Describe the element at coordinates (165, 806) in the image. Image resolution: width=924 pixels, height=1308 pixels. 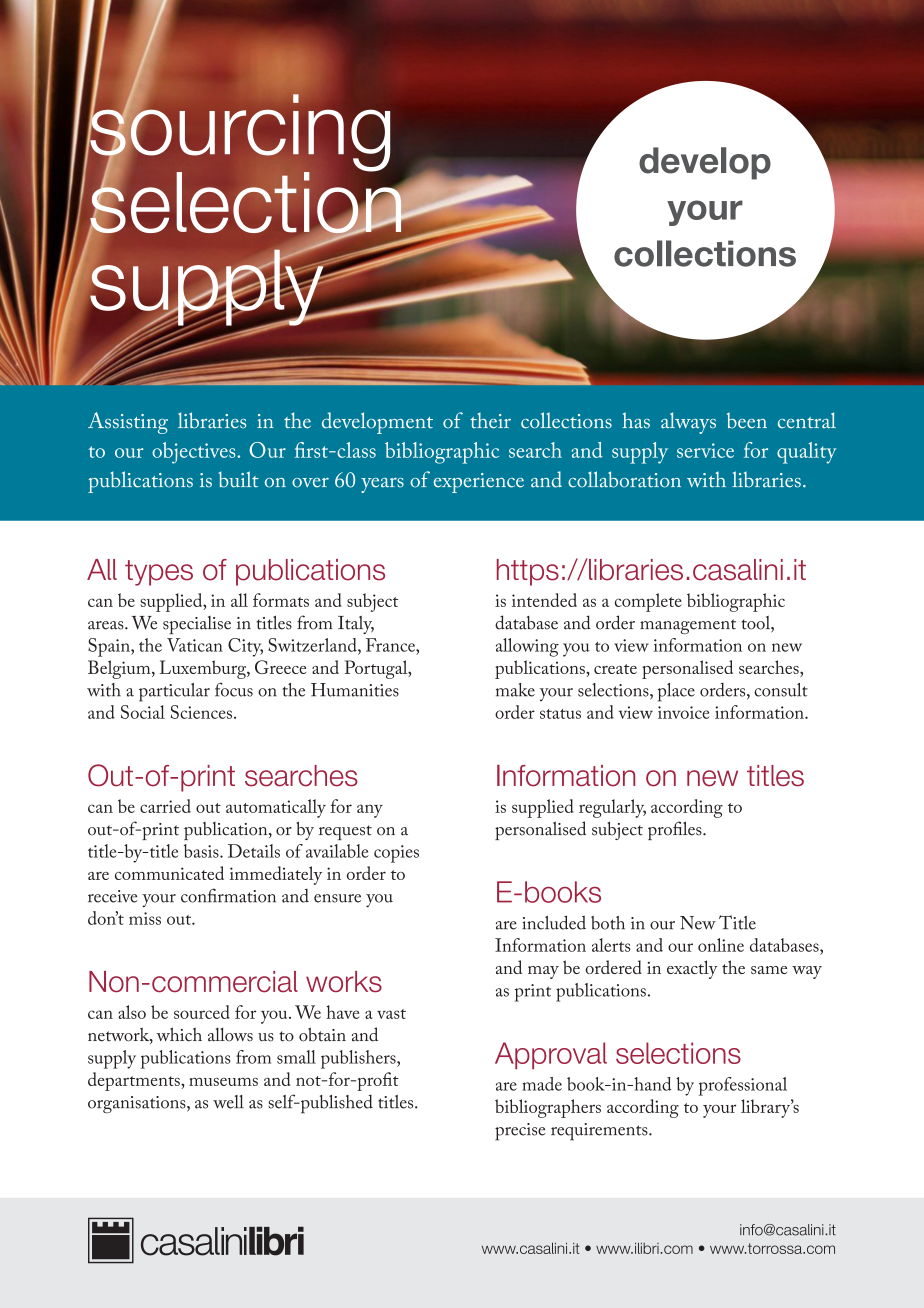
I see `carried` at that location.
